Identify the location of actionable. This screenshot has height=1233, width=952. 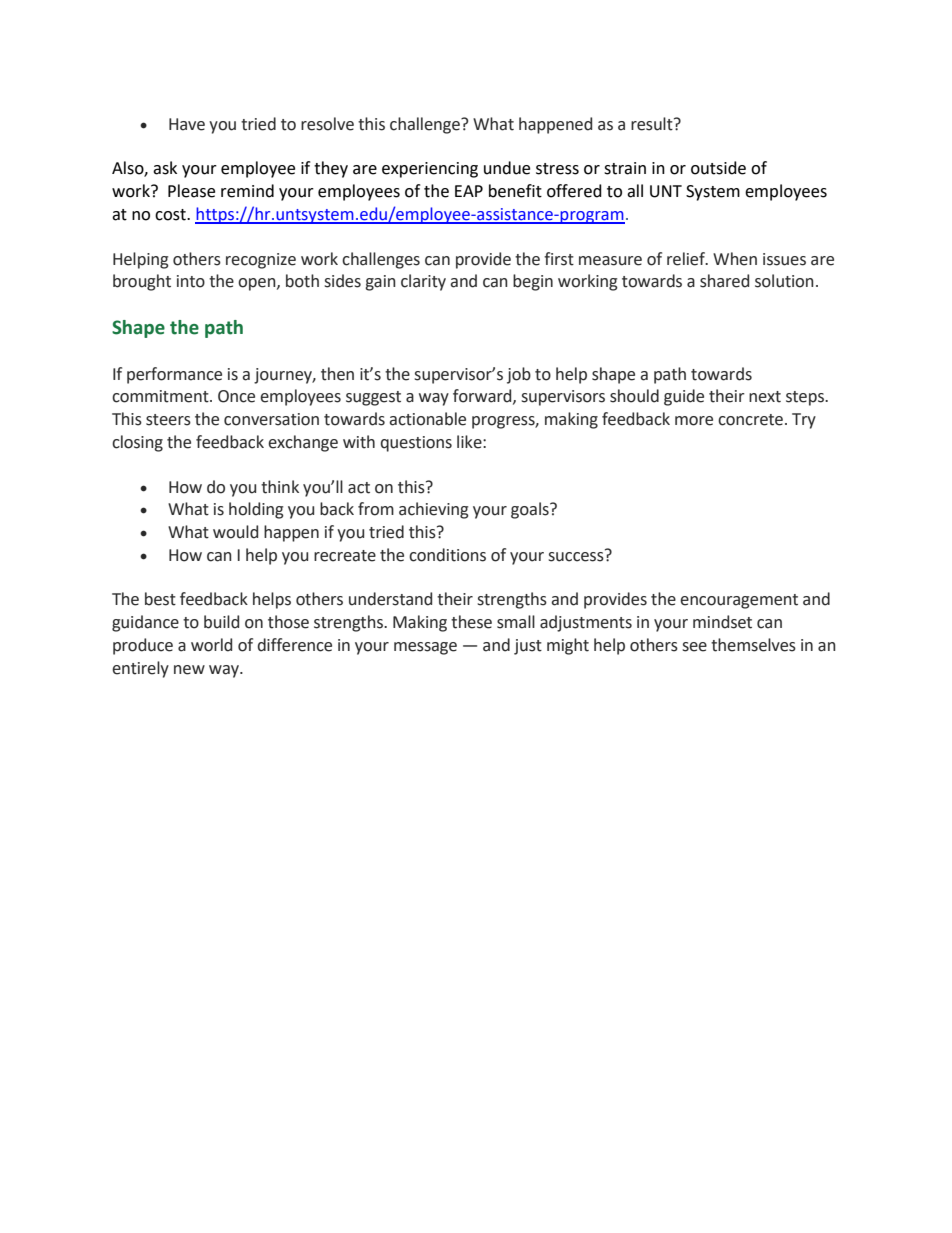
(427, 419).
